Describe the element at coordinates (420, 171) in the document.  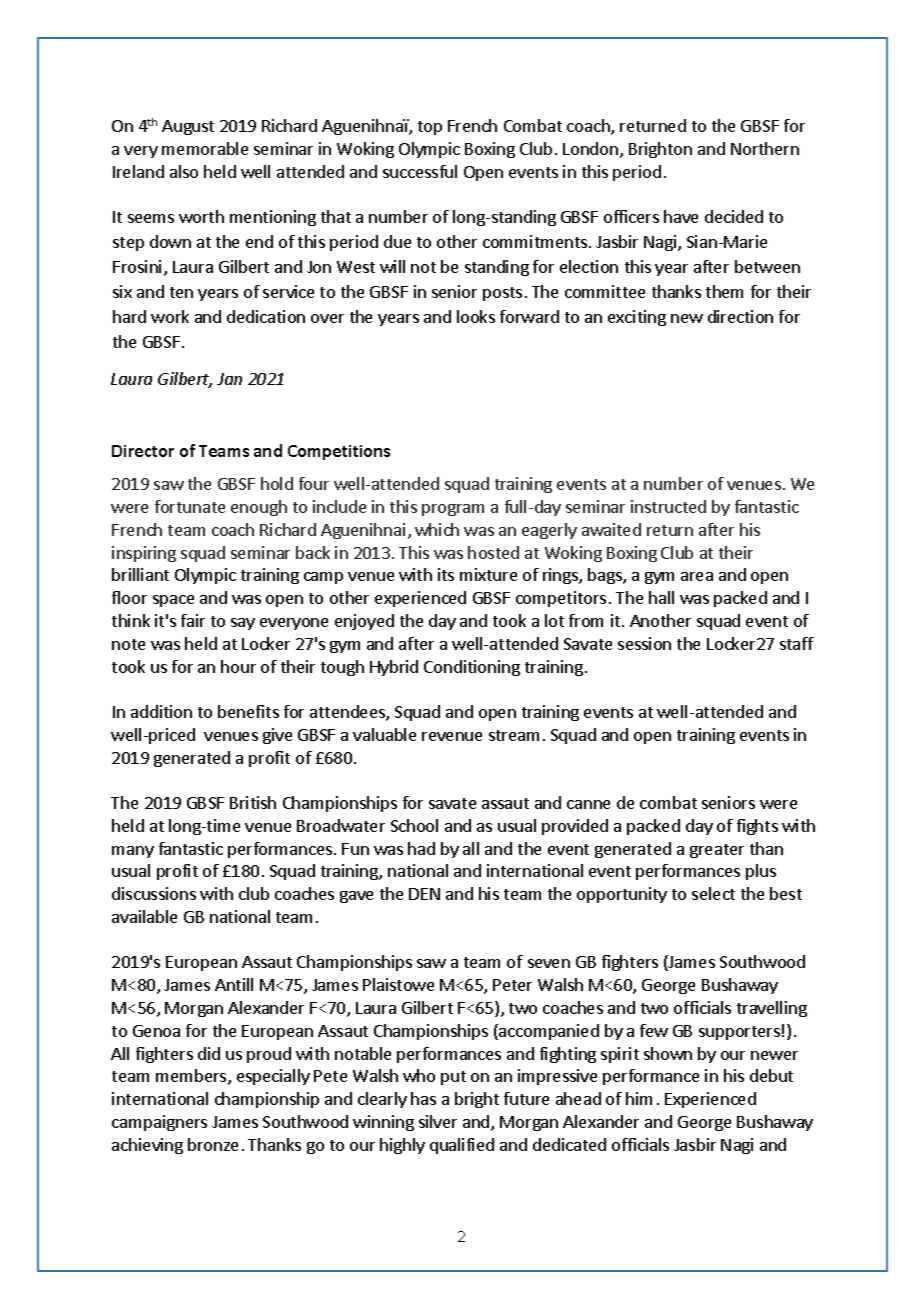
I see `successful` at that location.
